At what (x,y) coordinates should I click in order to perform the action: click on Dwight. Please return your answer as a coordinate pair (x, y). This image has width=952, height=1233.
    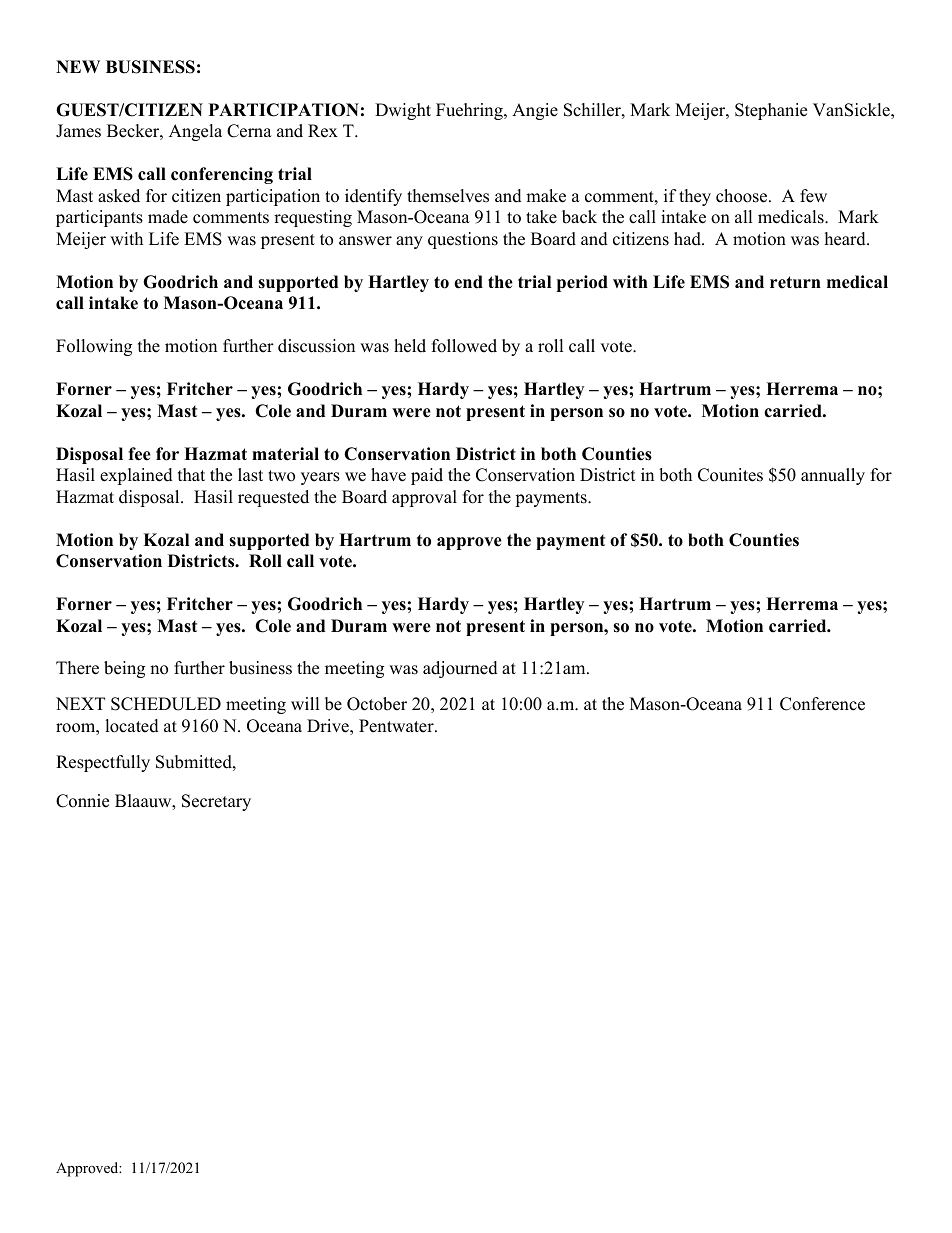
    Looking at the image, I should click on (403, 111).
